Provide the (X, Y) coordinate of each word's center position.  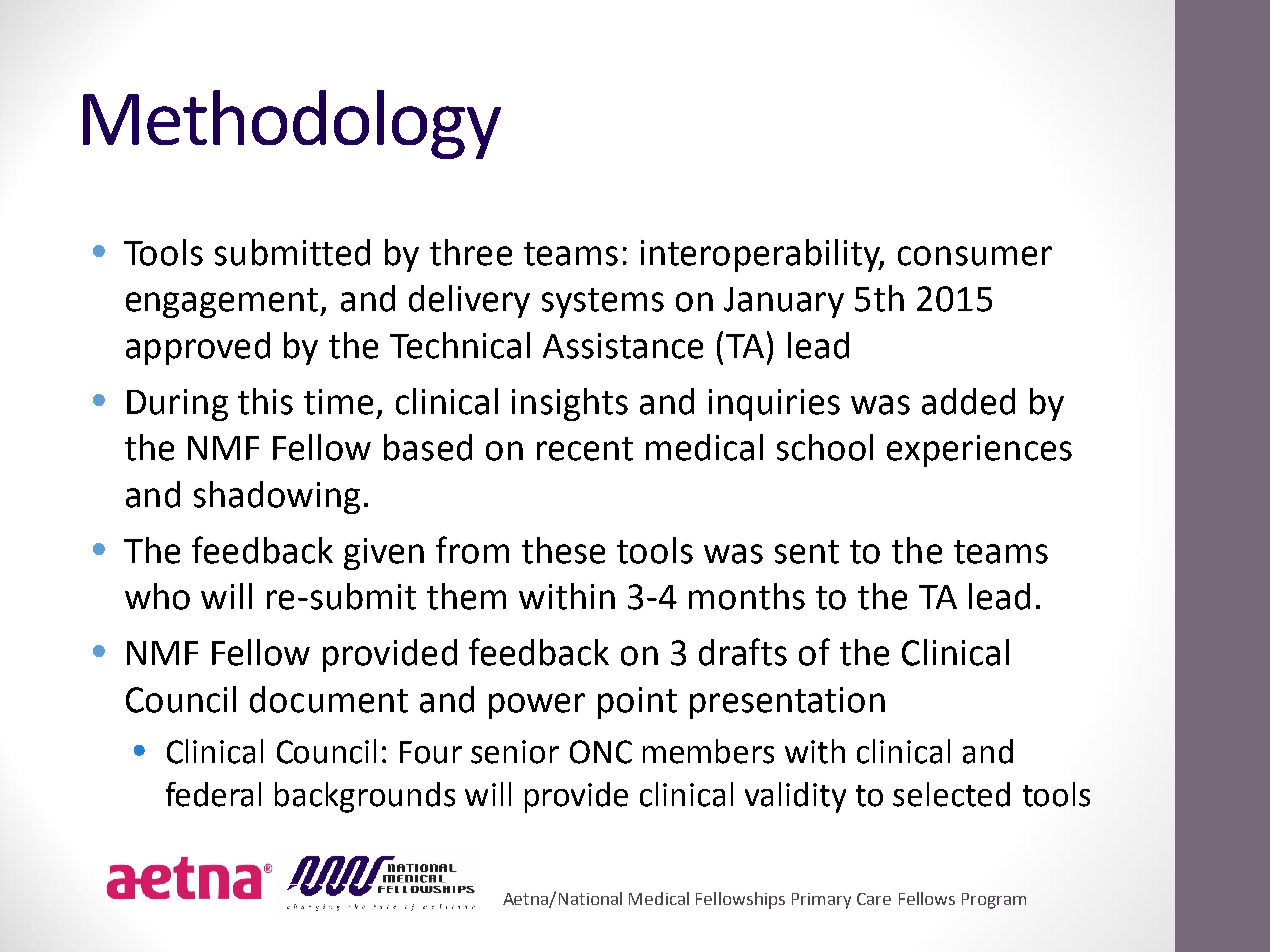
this (265, 401)
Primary (821, 901)
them (466, 596)
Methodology (292, 124)
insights (570, 404)
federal (213, 794)
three (471, 252)
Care (874, 899)
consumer (975, 256)
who (157, 596)
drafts (743, 652)
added (968, 401)
